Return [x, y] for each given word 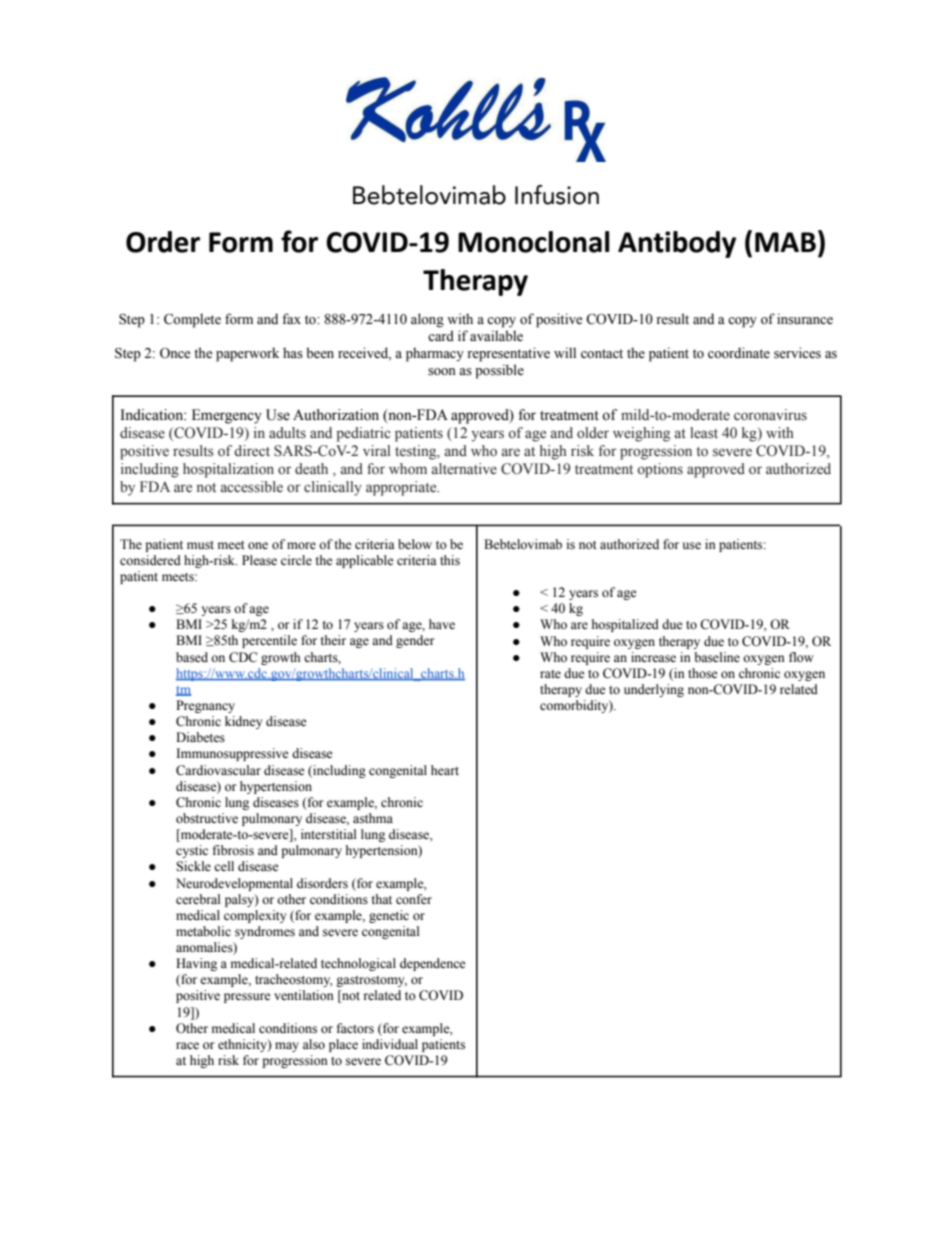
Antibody [677, 244]
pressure [247, 998]
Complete [192, 320]
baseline [717, 657]
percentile [269, 641]
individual [390, 1044]
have [442, 624]
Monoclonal [534, 242]
